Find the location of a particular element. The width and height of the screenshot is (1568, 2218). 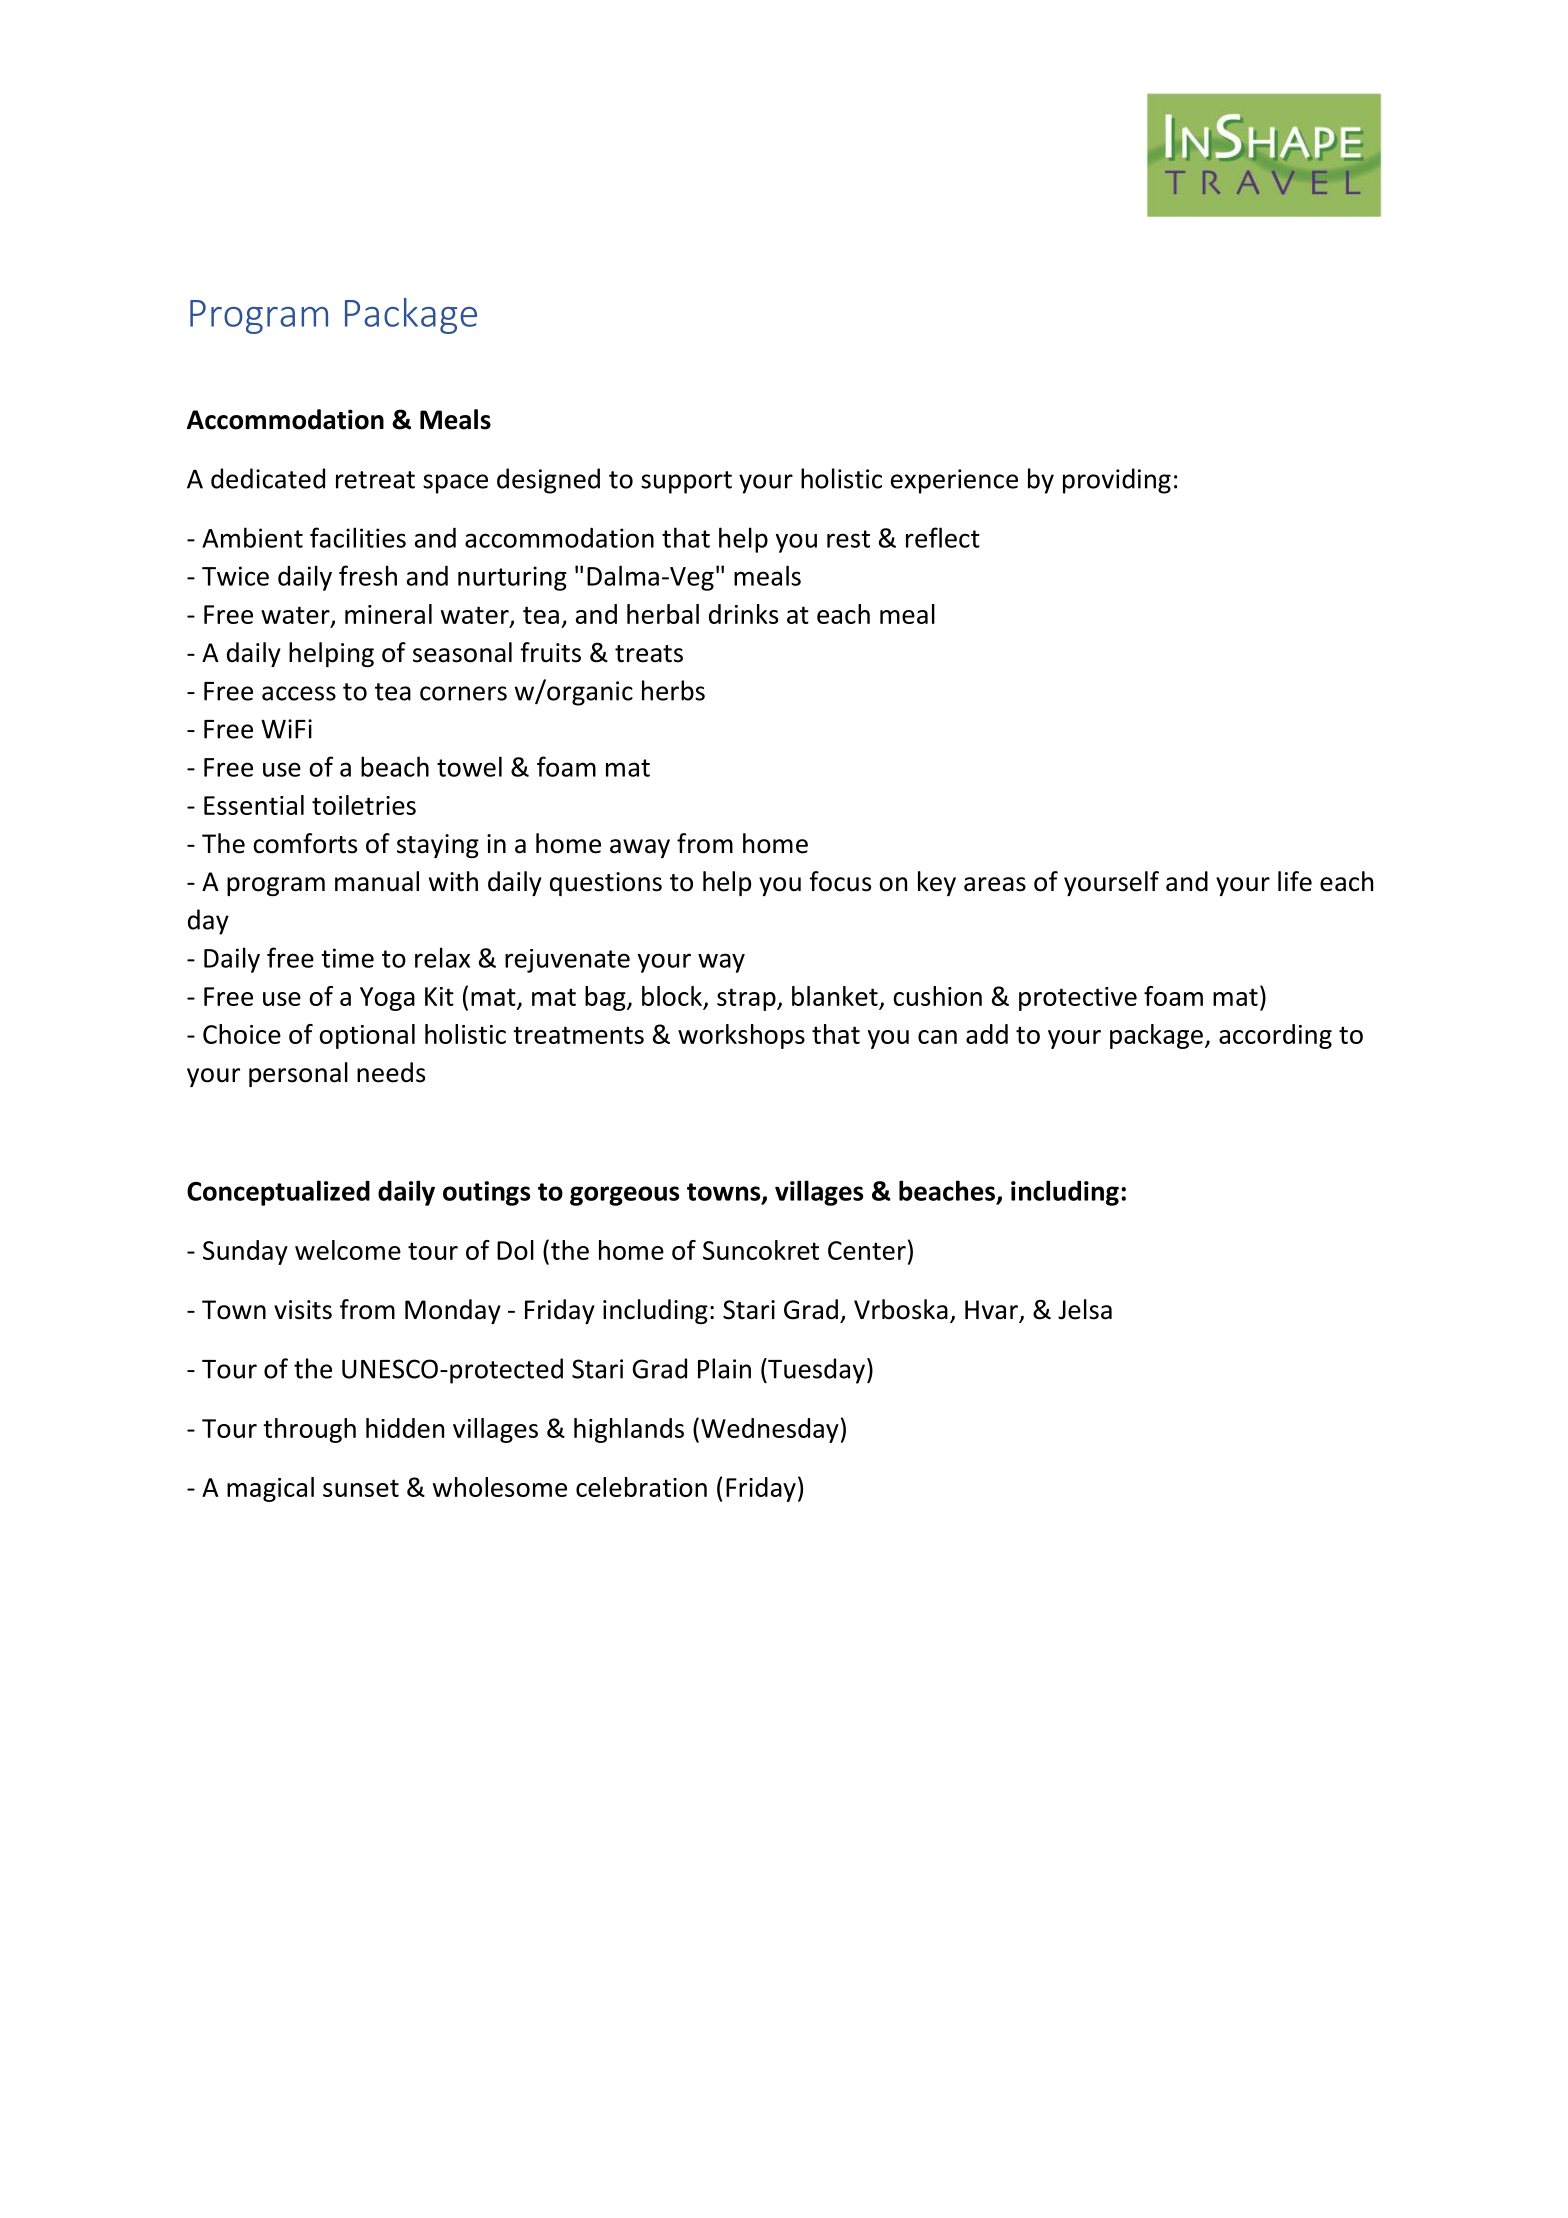

protective is located at coordinates (1078, 999).
